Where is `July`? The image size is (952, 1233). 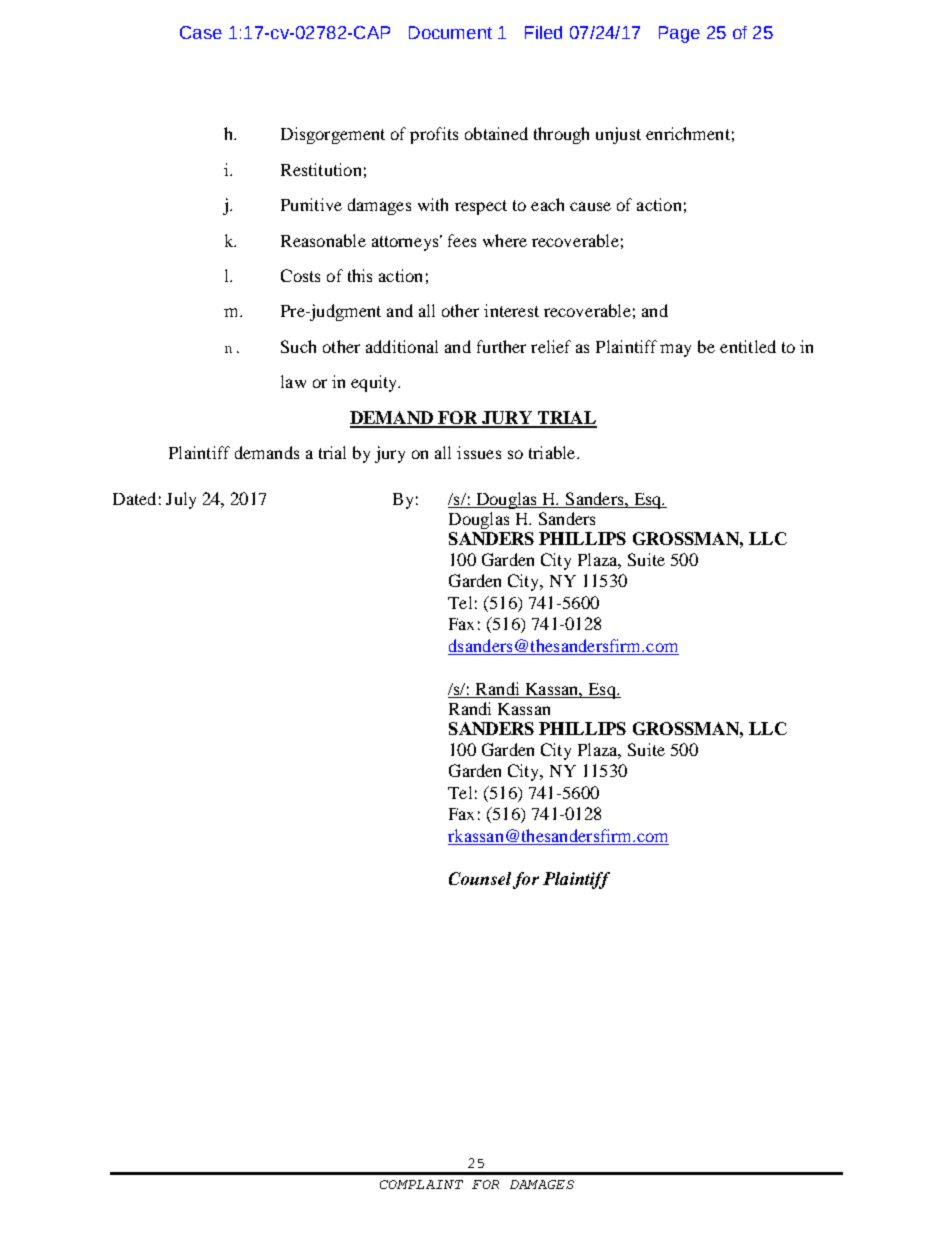 July is located at coordinates (181, 500).
